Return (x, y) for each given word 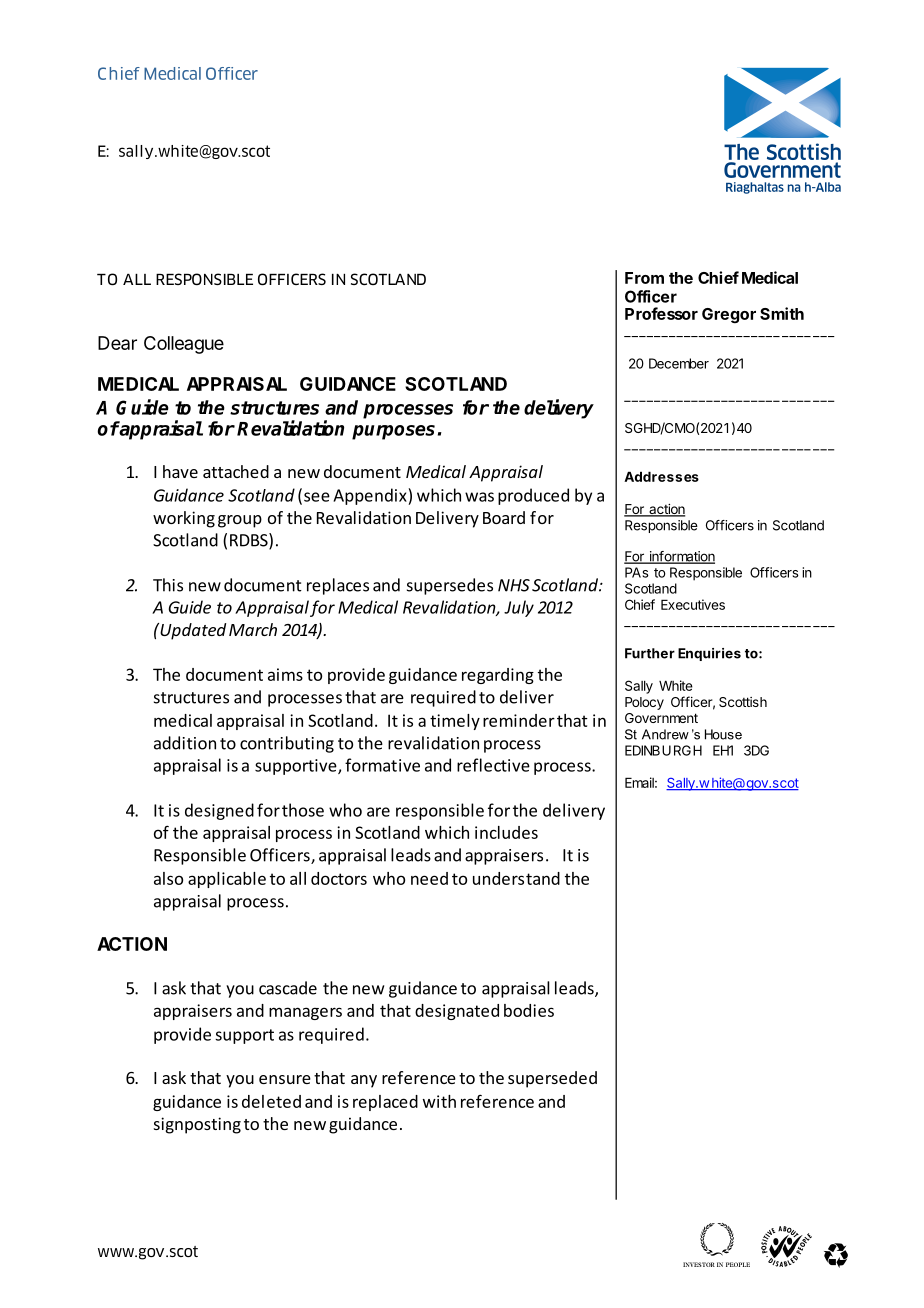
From (644, 278)
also (168, 878)
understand (516, 878)
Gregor (729, 315)
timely (455, 722)
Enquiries (709, 654)
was (479, 497)
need (429, 878)
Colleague (184, 345)
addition (185, 743)
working (184, 519)
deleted (271, 1101)
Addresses (661, 476)
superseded (552, 1079)
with (439, 1101)
